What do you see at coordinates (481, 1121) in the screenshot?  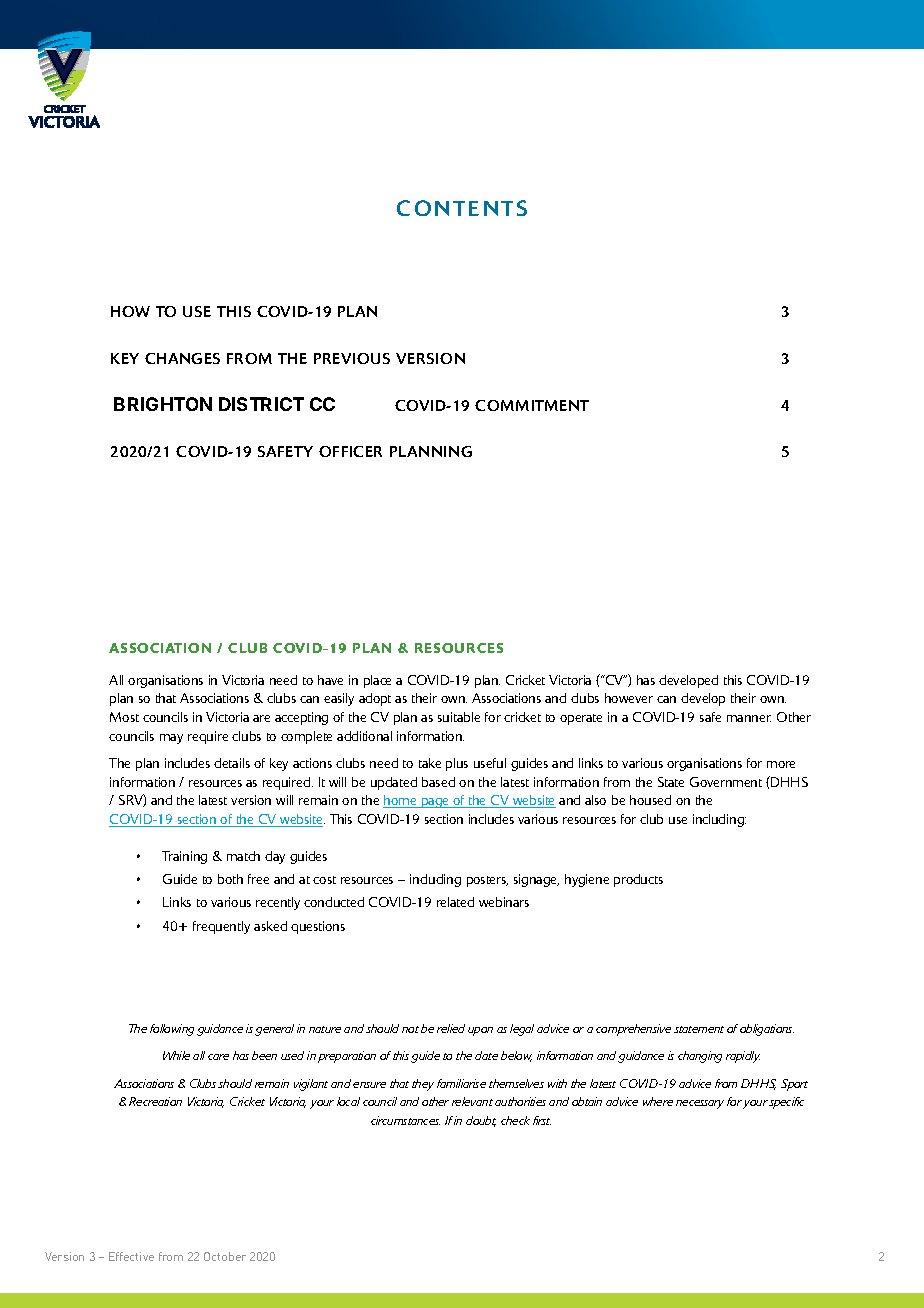 I see `doubt` at bounding box center [481, 1121].
